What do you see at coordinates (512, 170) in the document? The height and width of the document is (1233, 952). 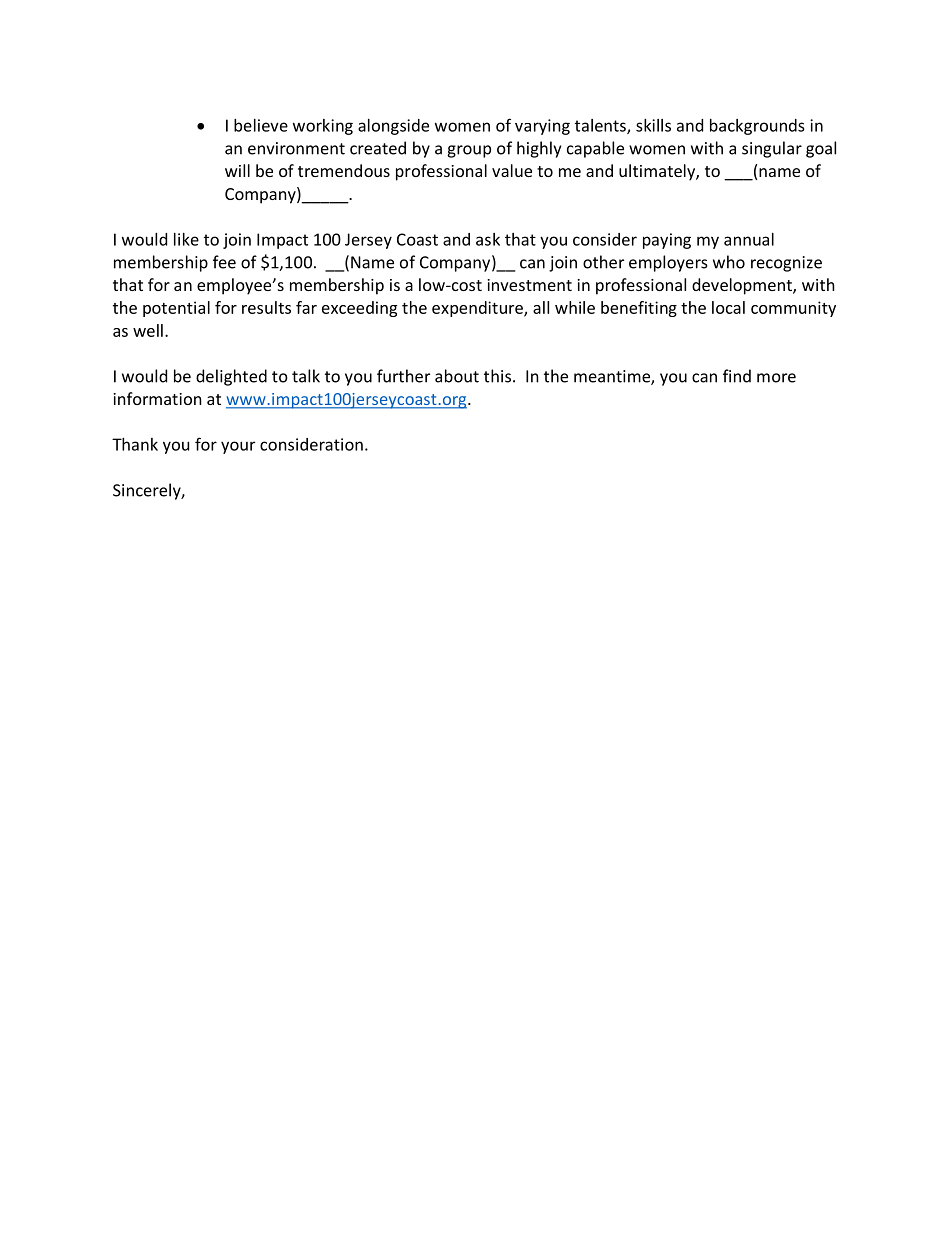 I see `value` at bounding box center [512, 170].
